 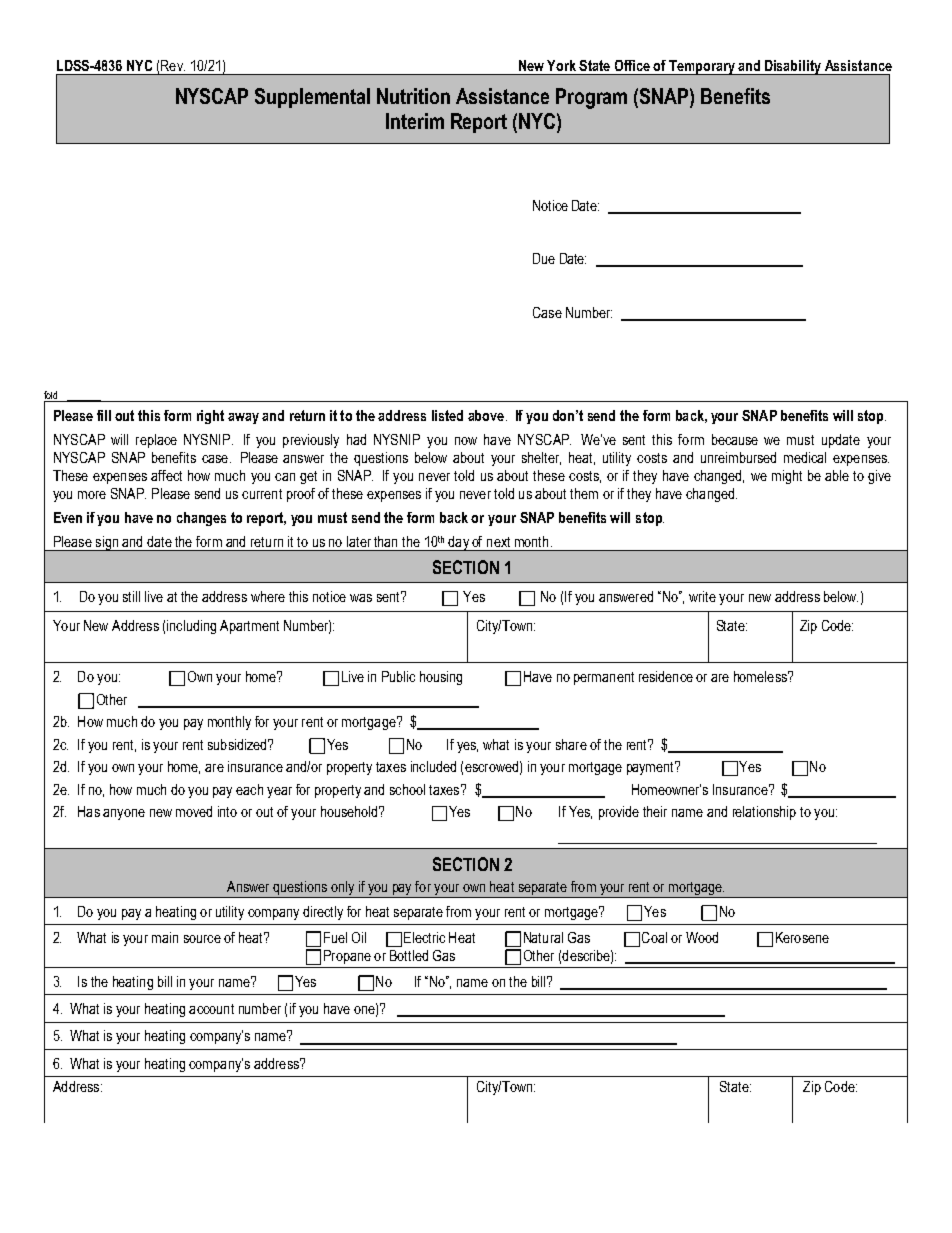 I want to click on might, so click(x=787, y=477).
